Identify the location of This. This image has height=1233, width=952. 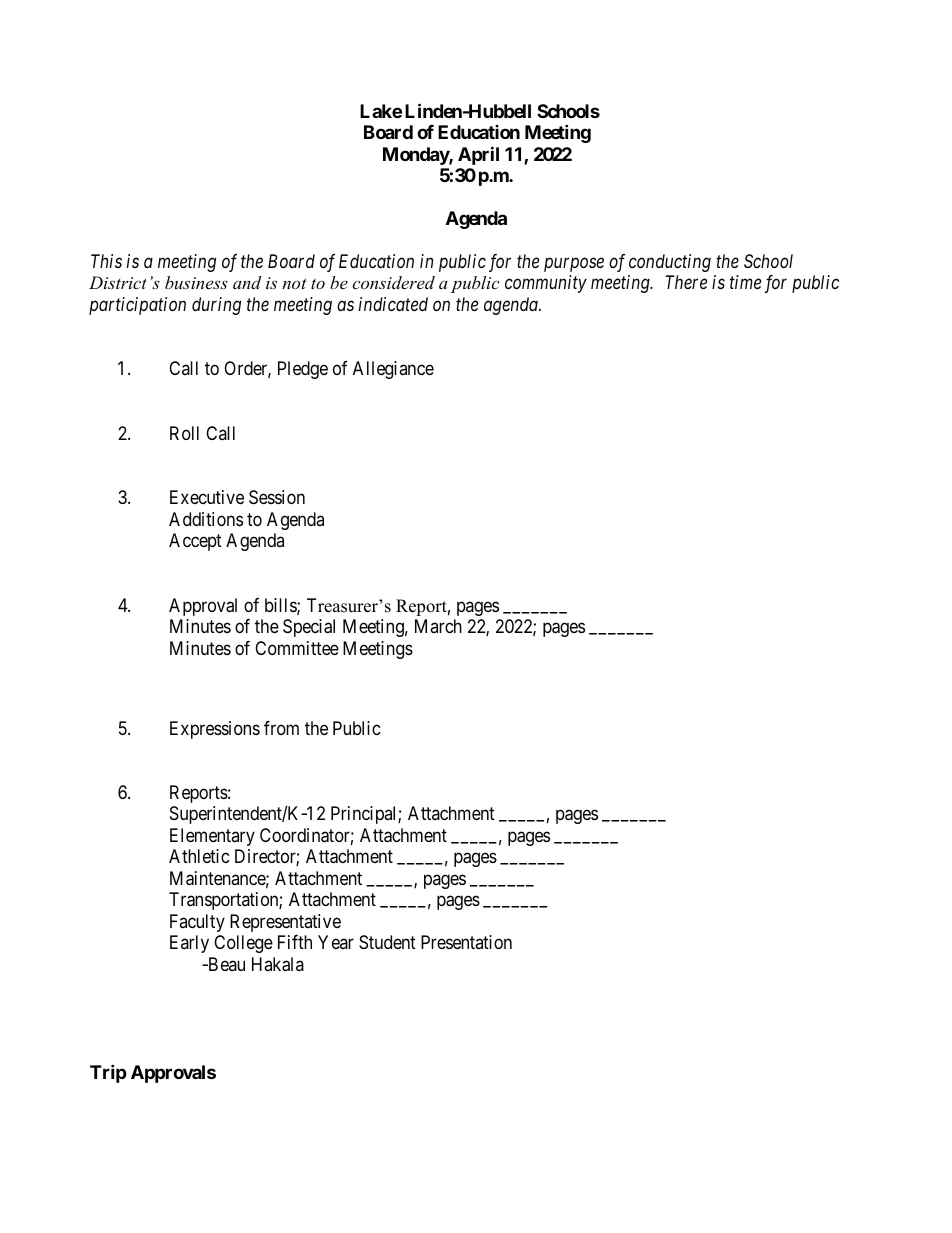
(106, 261).
